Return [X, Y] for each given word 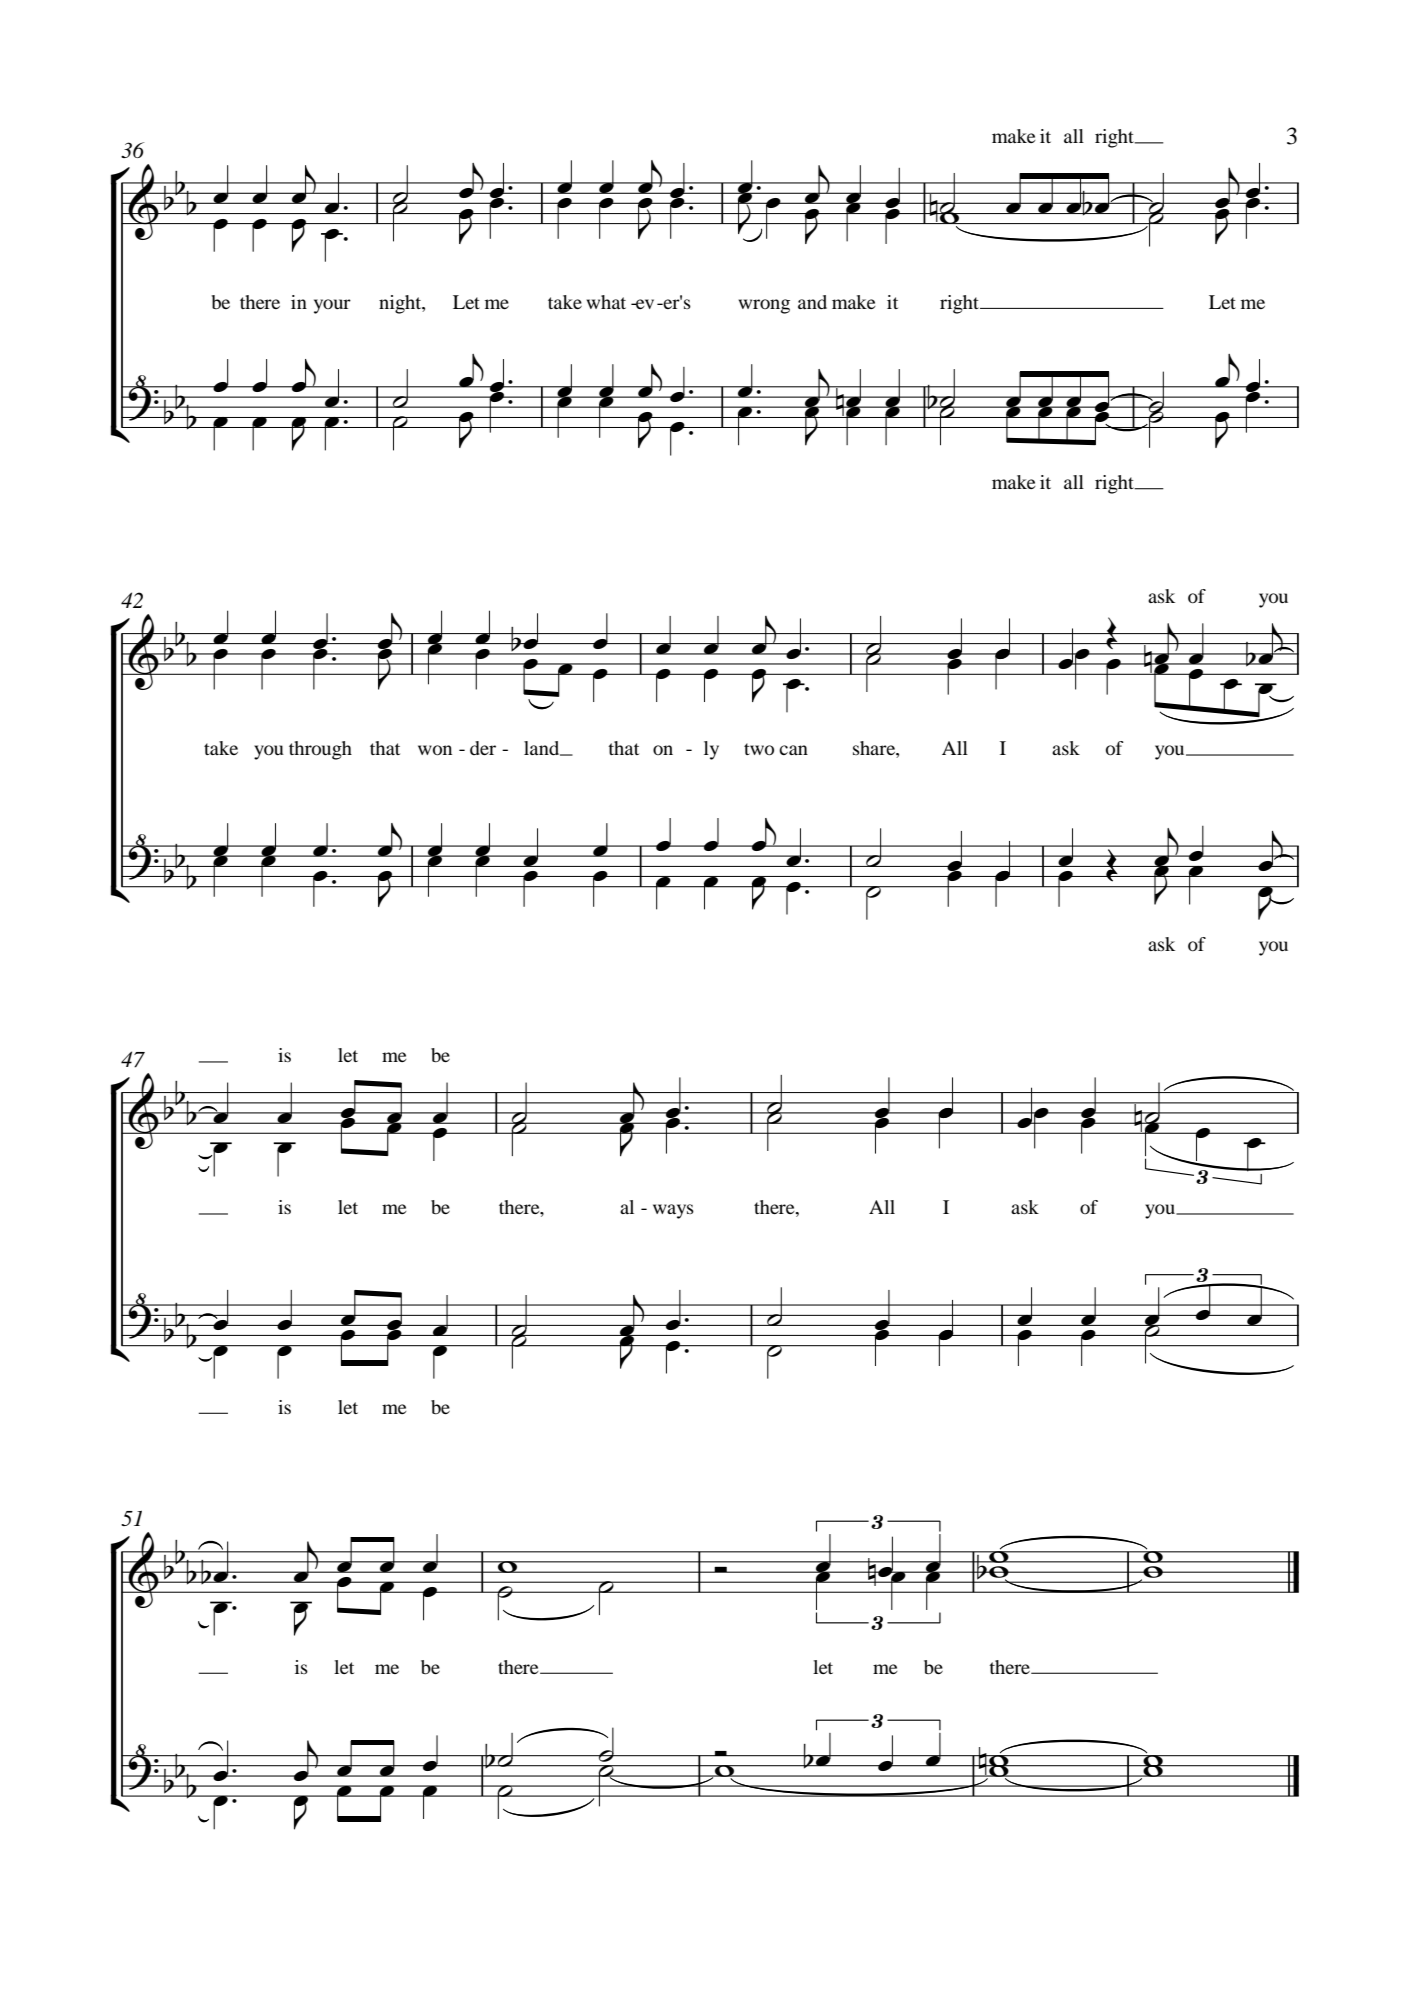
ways [673, 1211]
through [320, 750]
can [793, 750]
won [435, 750]
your [332, 306]
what [606, 302]
